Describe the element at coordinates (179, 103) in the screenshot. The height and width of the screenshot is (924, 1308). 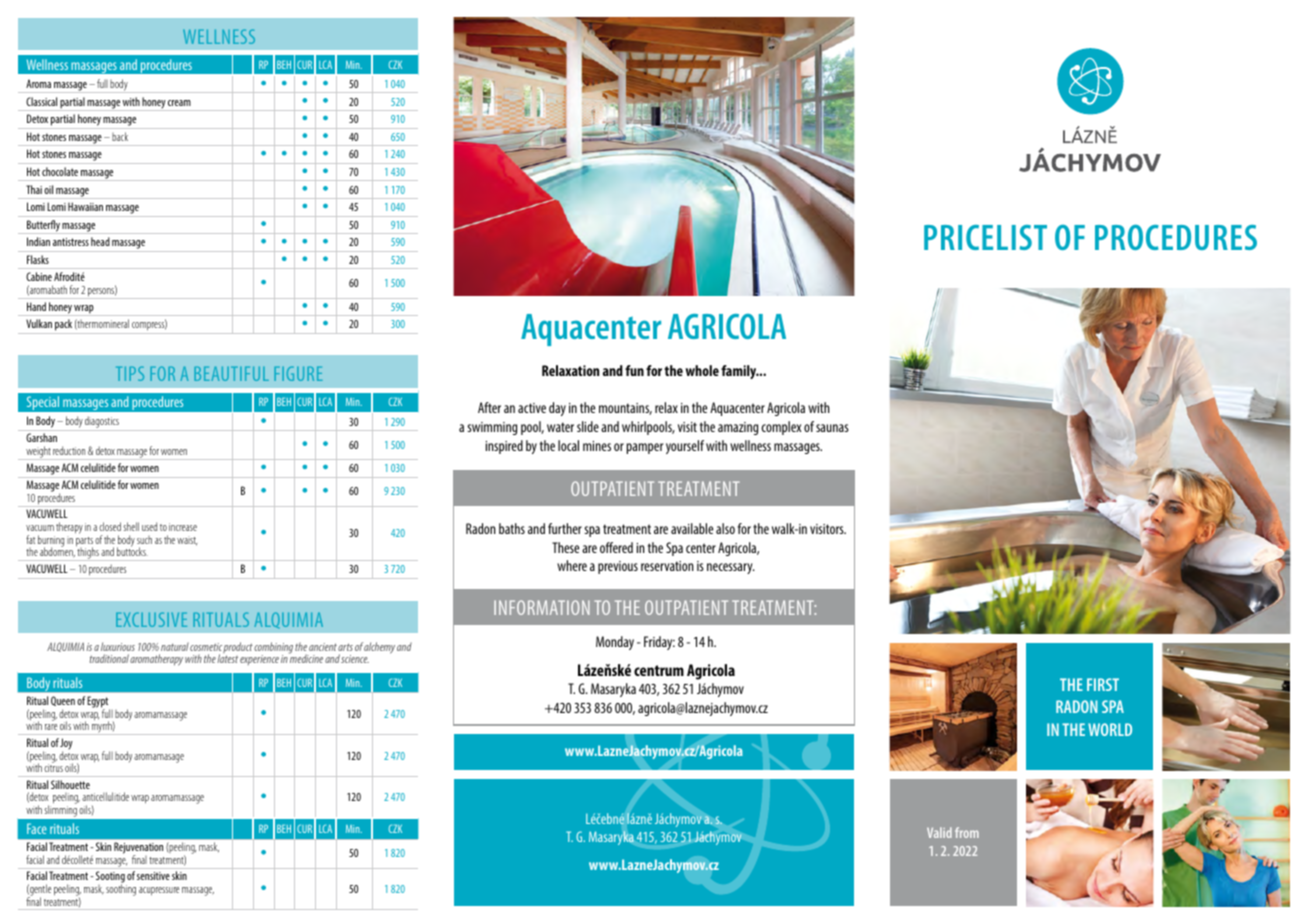
I see `cream` at that location.
